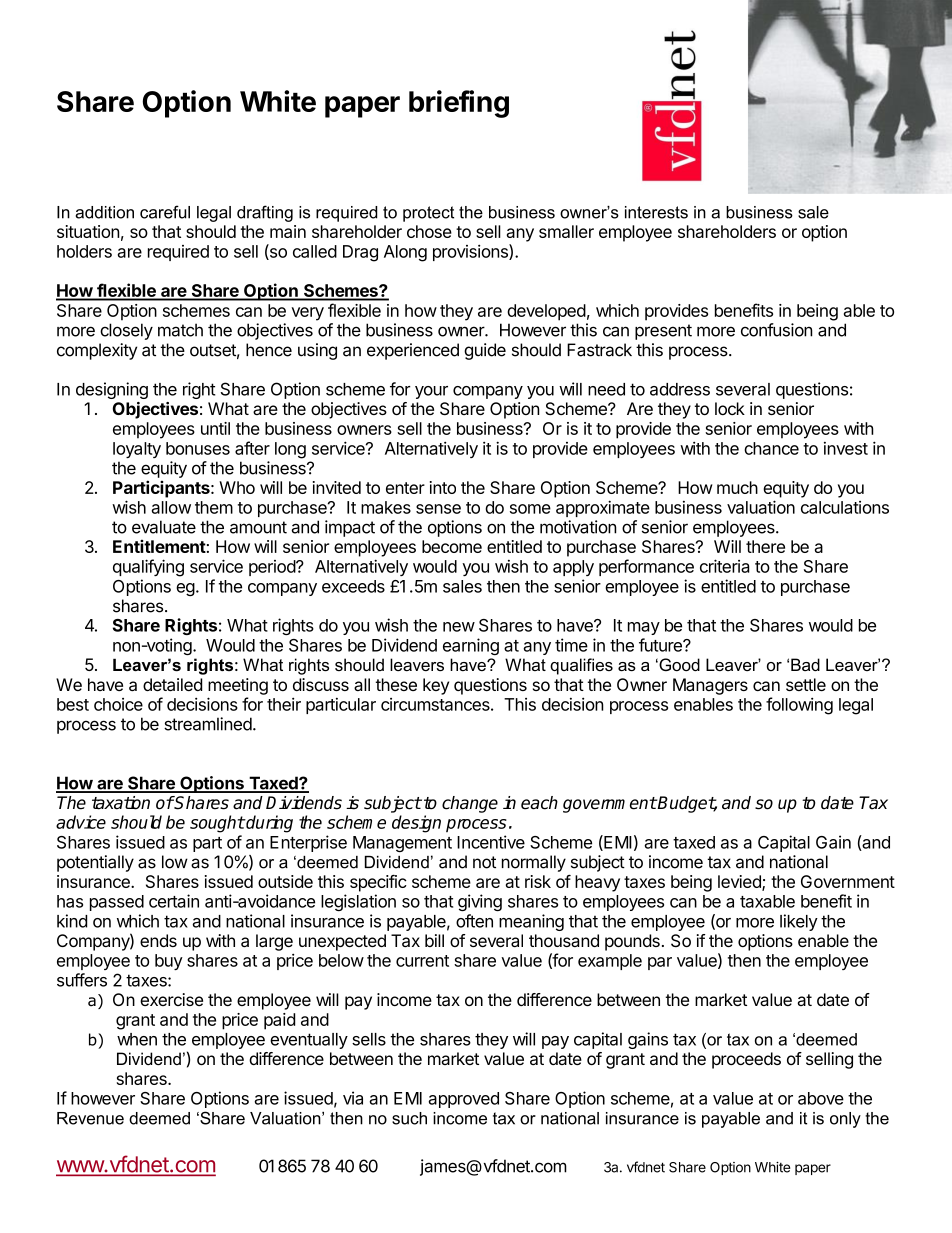 Image resolution: width=952 pixels, height=1233 pixels. What do you see at coordinates (137, 1039) in the document?
I see `when` at bounding box center [137, 1039].
